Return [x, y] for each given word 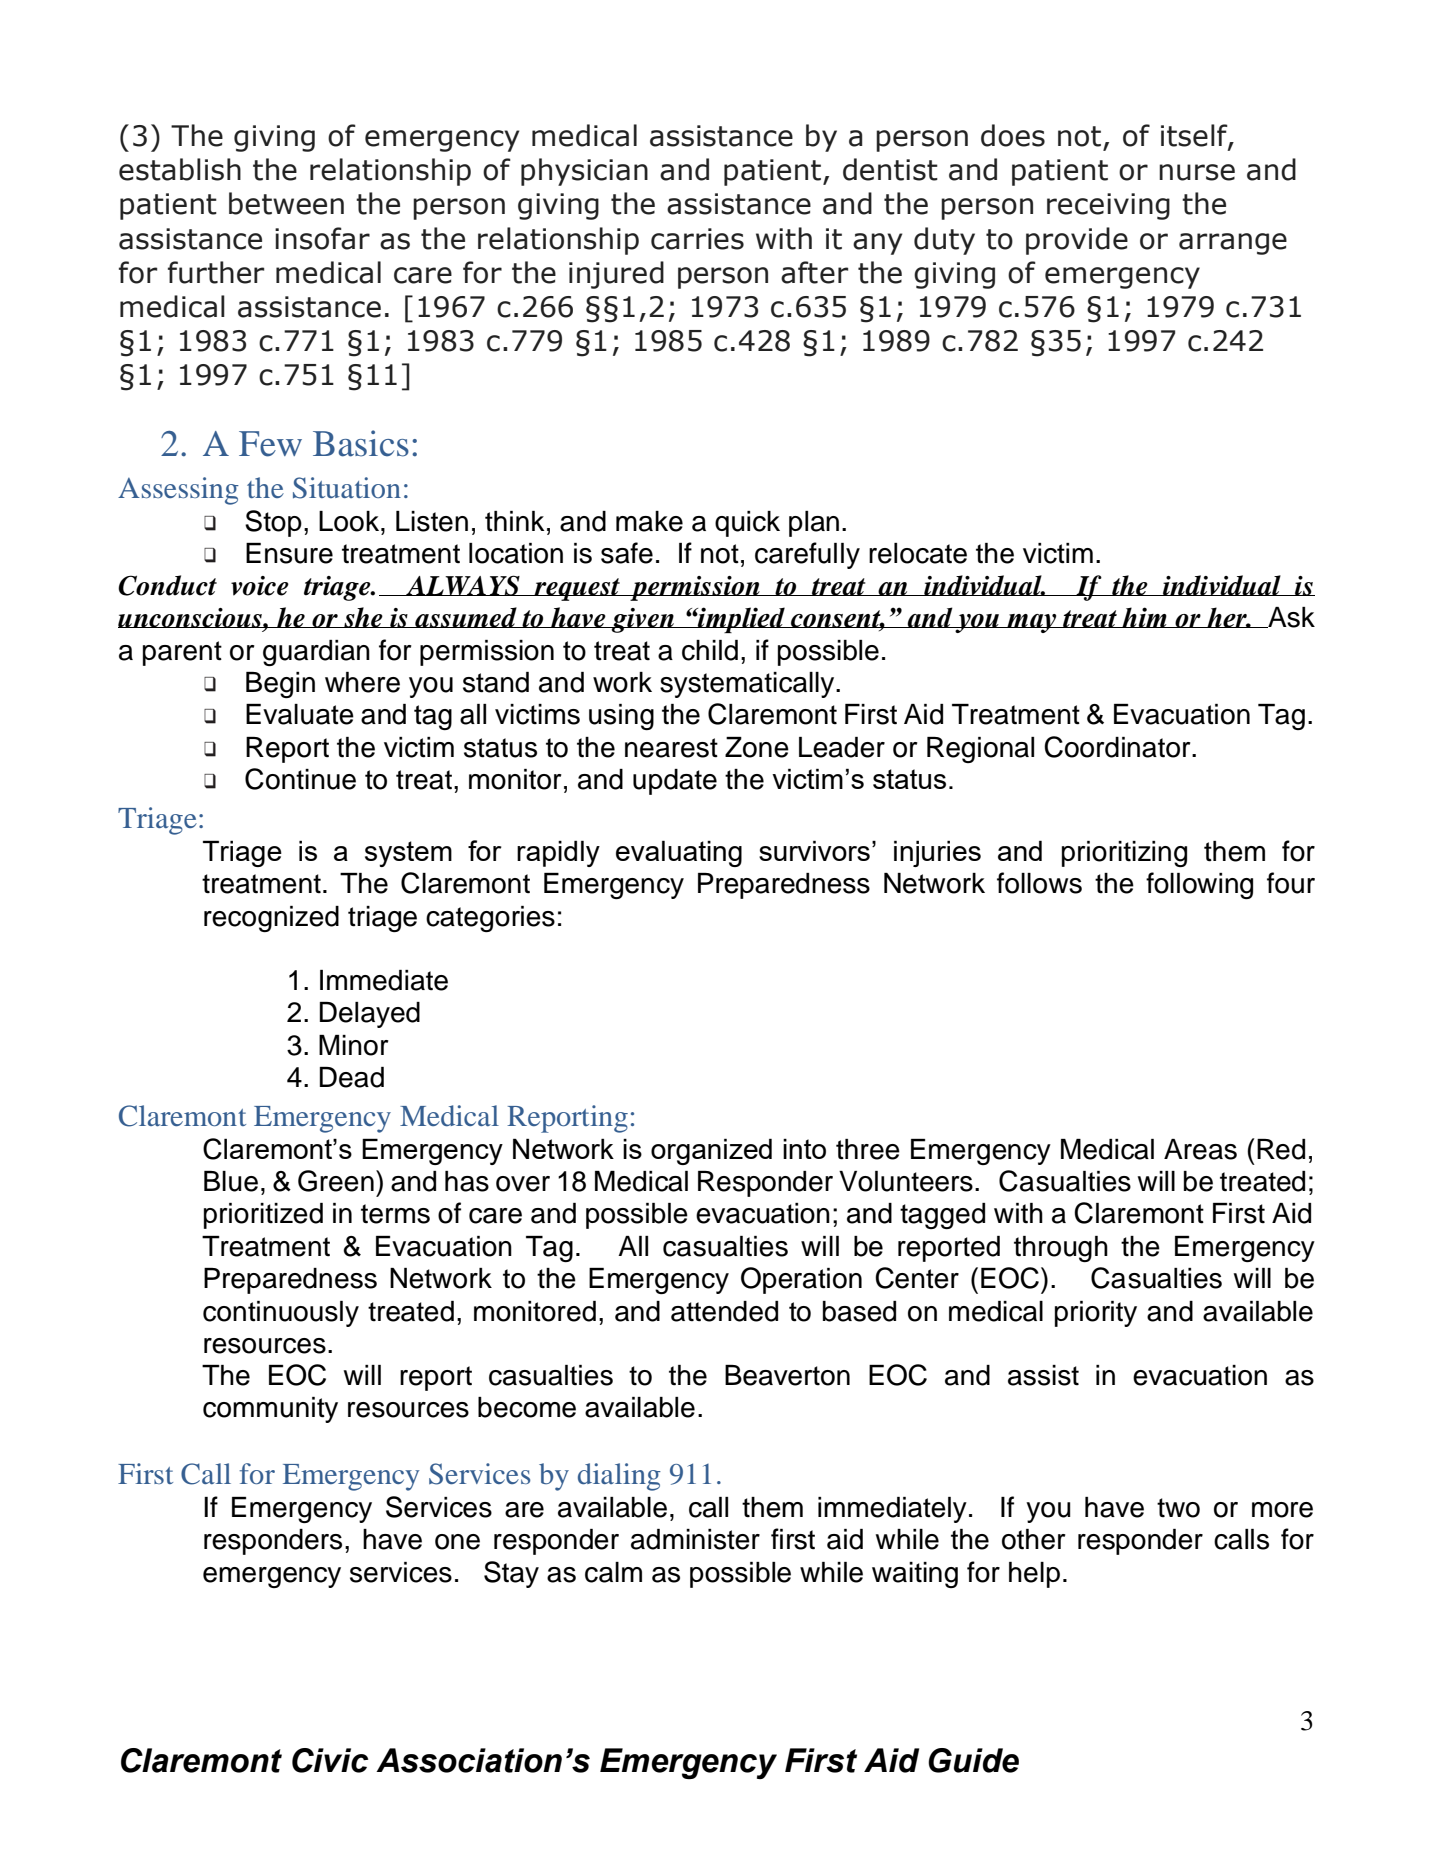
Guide [973, 1760]
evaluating [679, 853]
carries [697, 239]
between [286, 203]
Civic [330, 1760]
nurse [1197, 172]
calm [613, 1572]
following [1199, 885]
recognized [271, 919]
